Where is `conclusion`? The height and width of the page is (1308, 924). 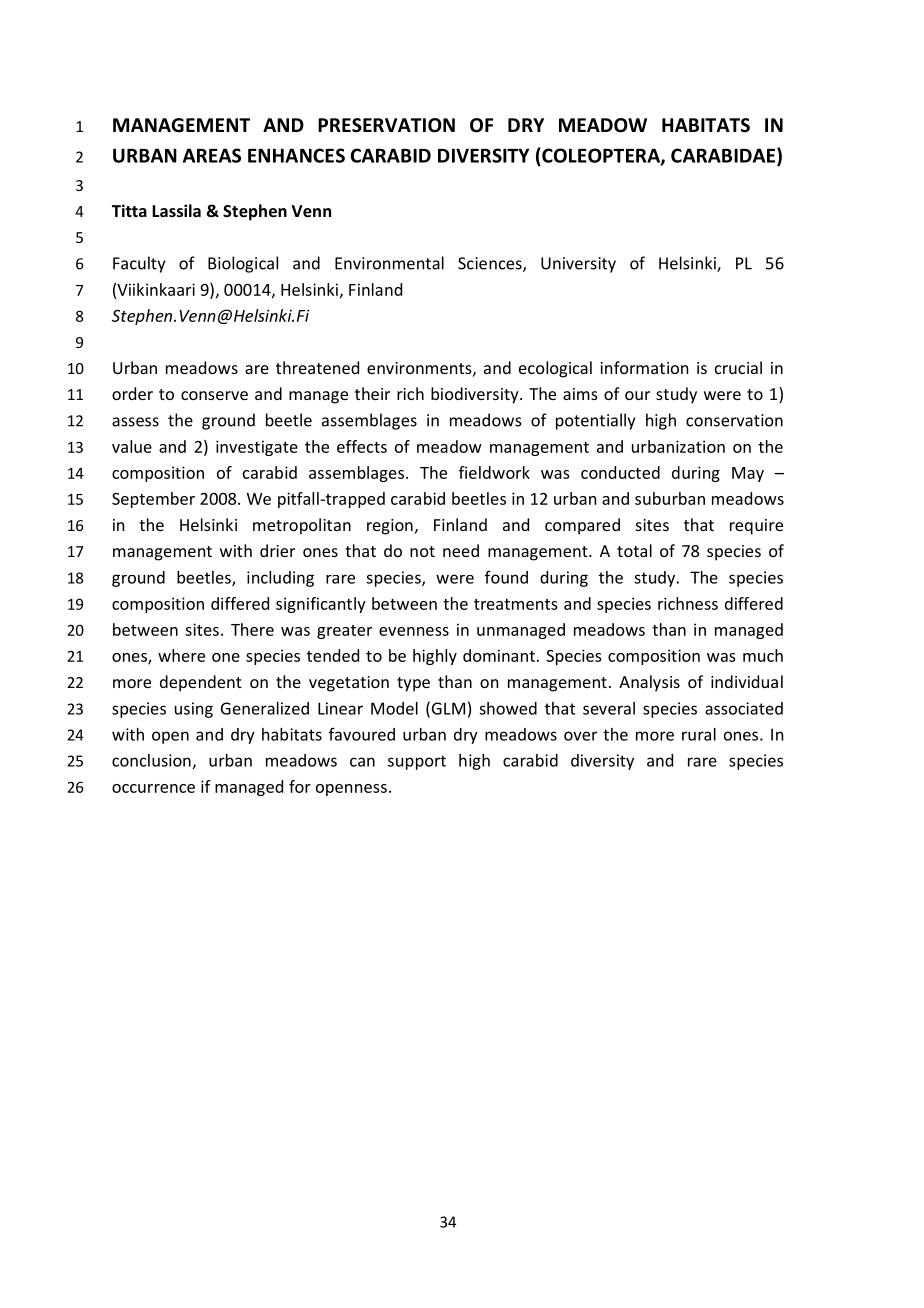
conclusion is located at coordinates (151, 760).
